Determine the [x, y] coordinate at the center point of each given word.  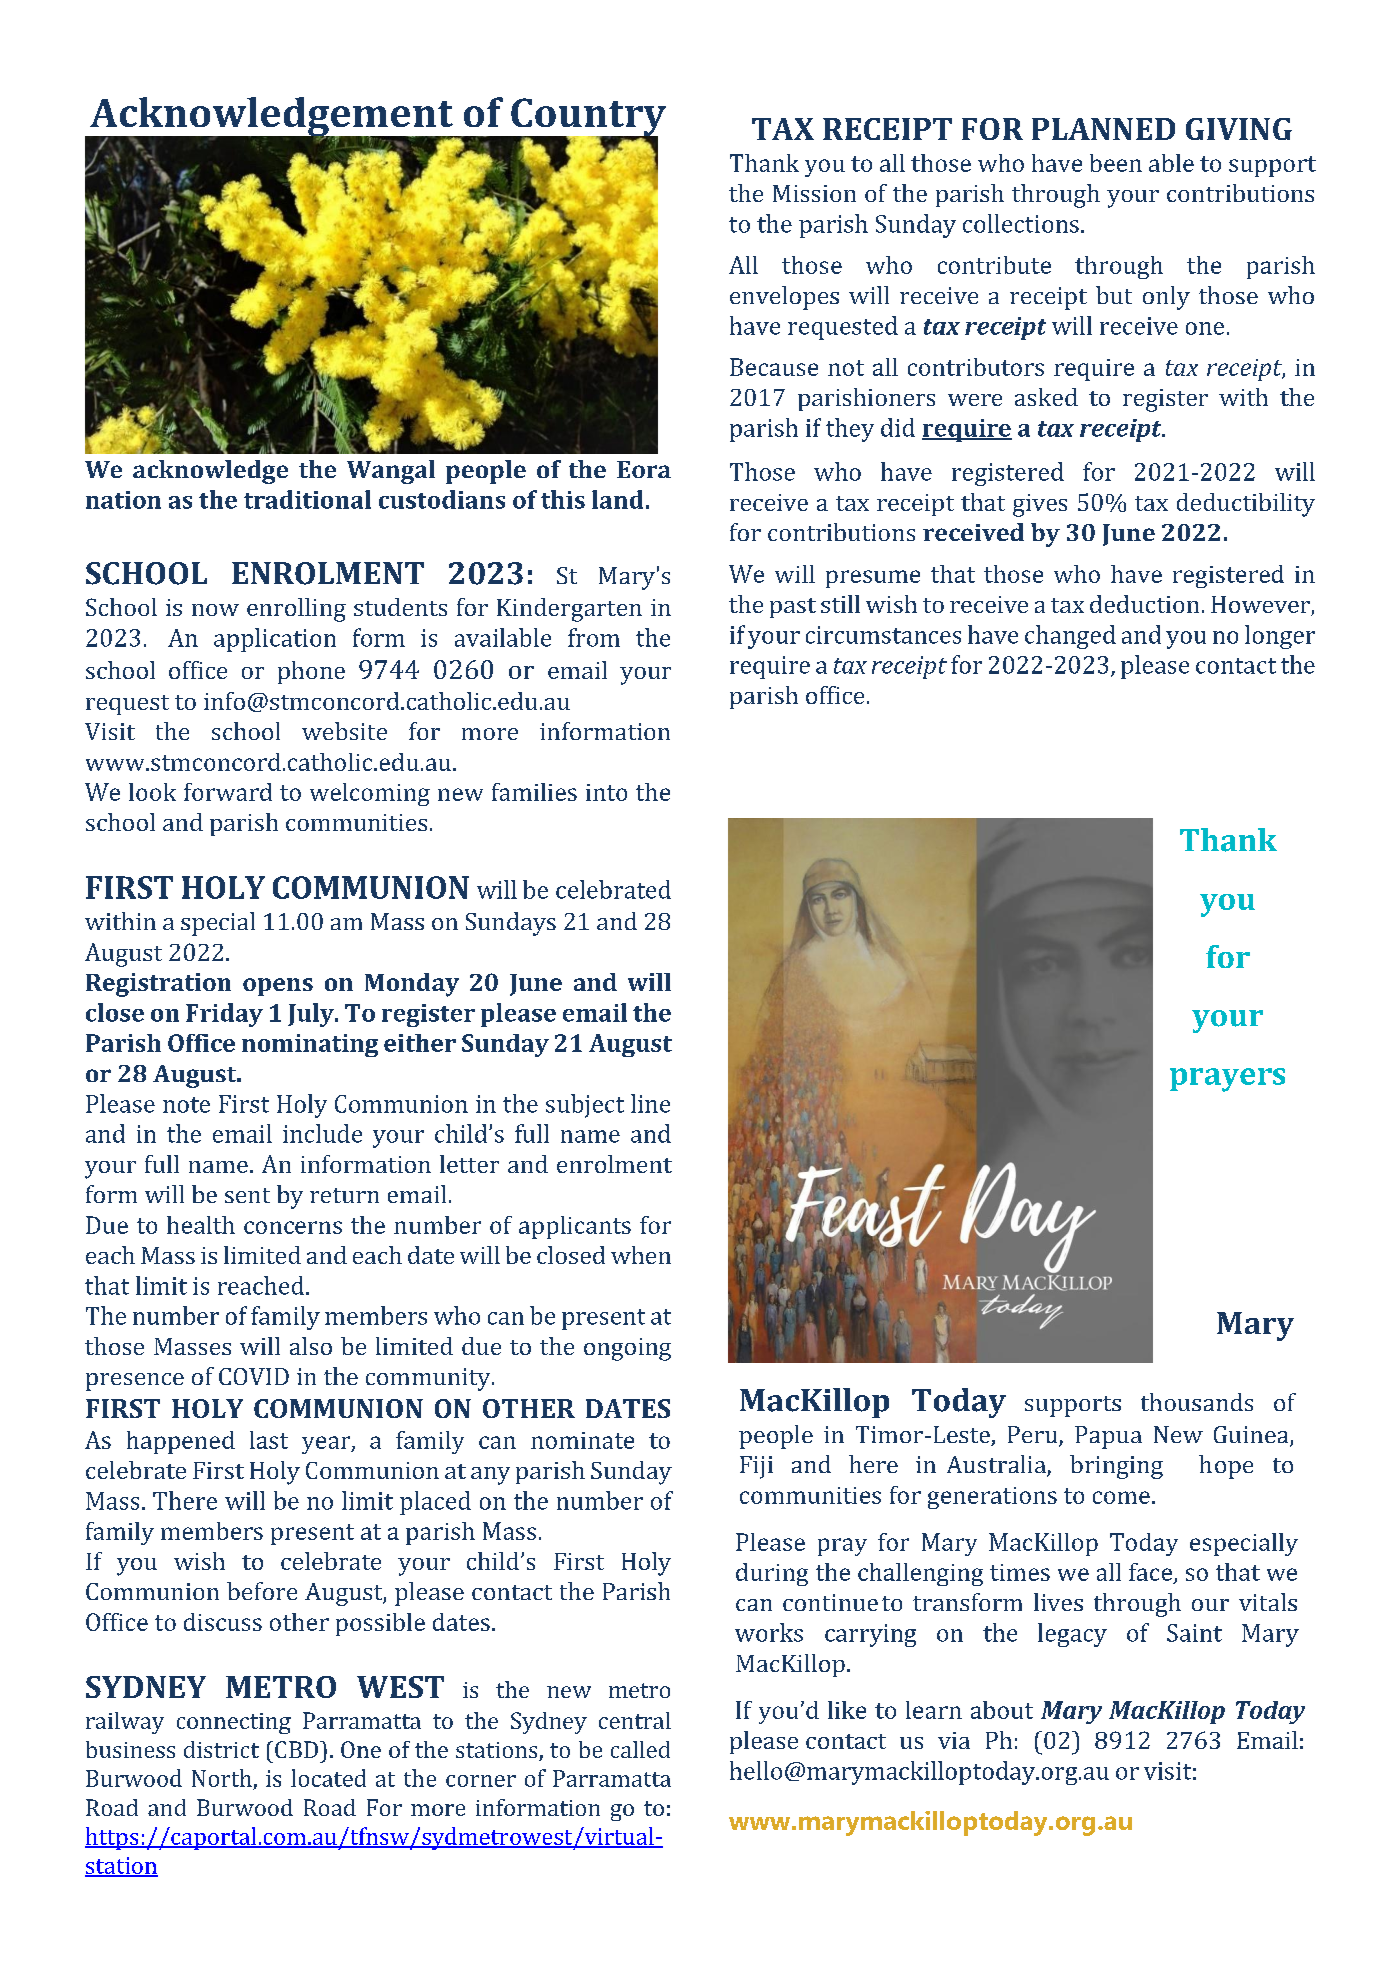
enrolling [296, 610]
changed [1070, 637]
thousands [1197, 1402]
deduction [1144, 604]
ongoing [627, 1349]
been [1116, 163]
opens [278, 987]
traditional [307, 499]
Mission [814, 193]
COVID [254, 1376]
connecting [234, 1723]
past [793, 608]
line [650, 1103]
